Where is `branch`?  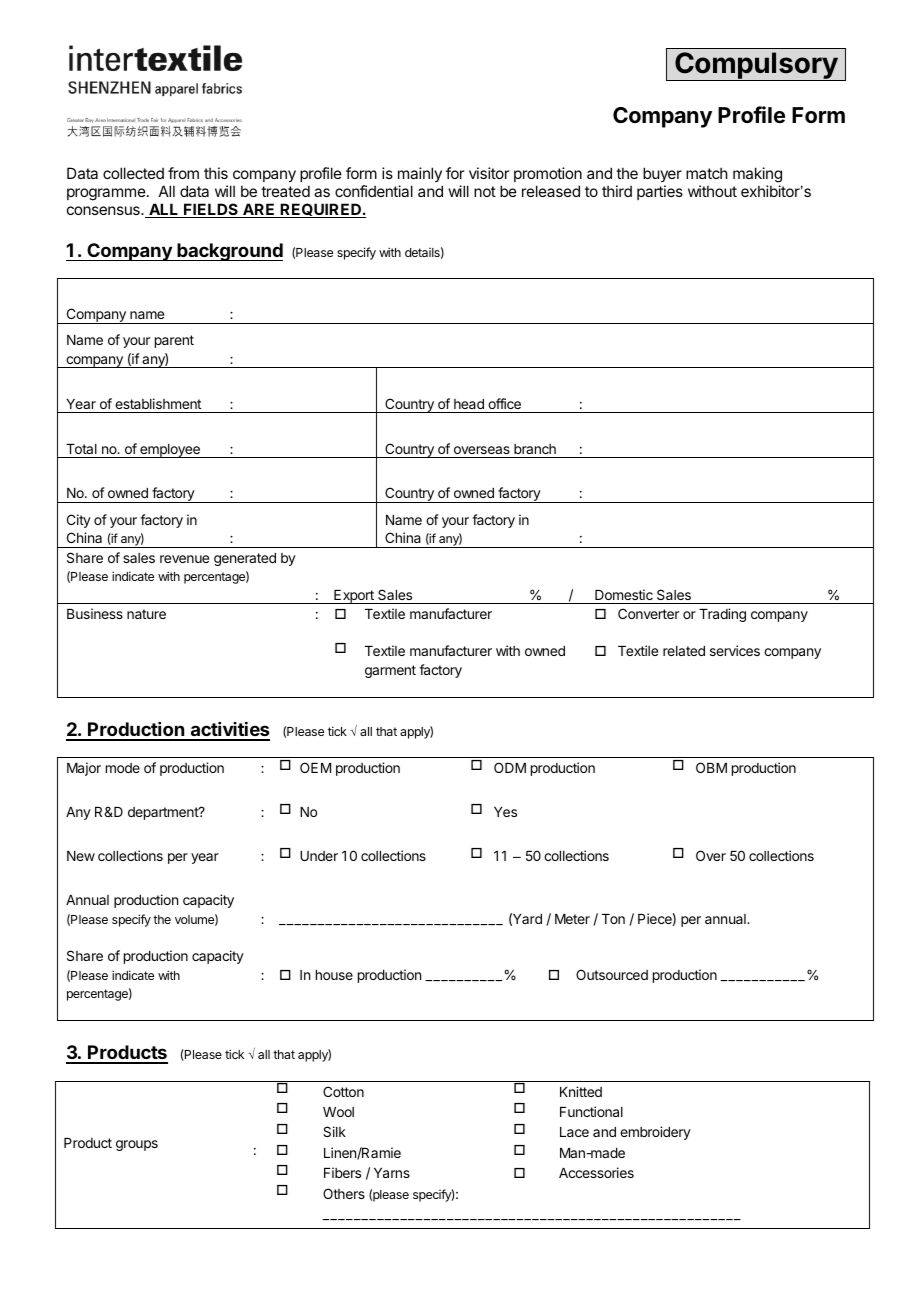
branch is located at coordinates (535, 449).
